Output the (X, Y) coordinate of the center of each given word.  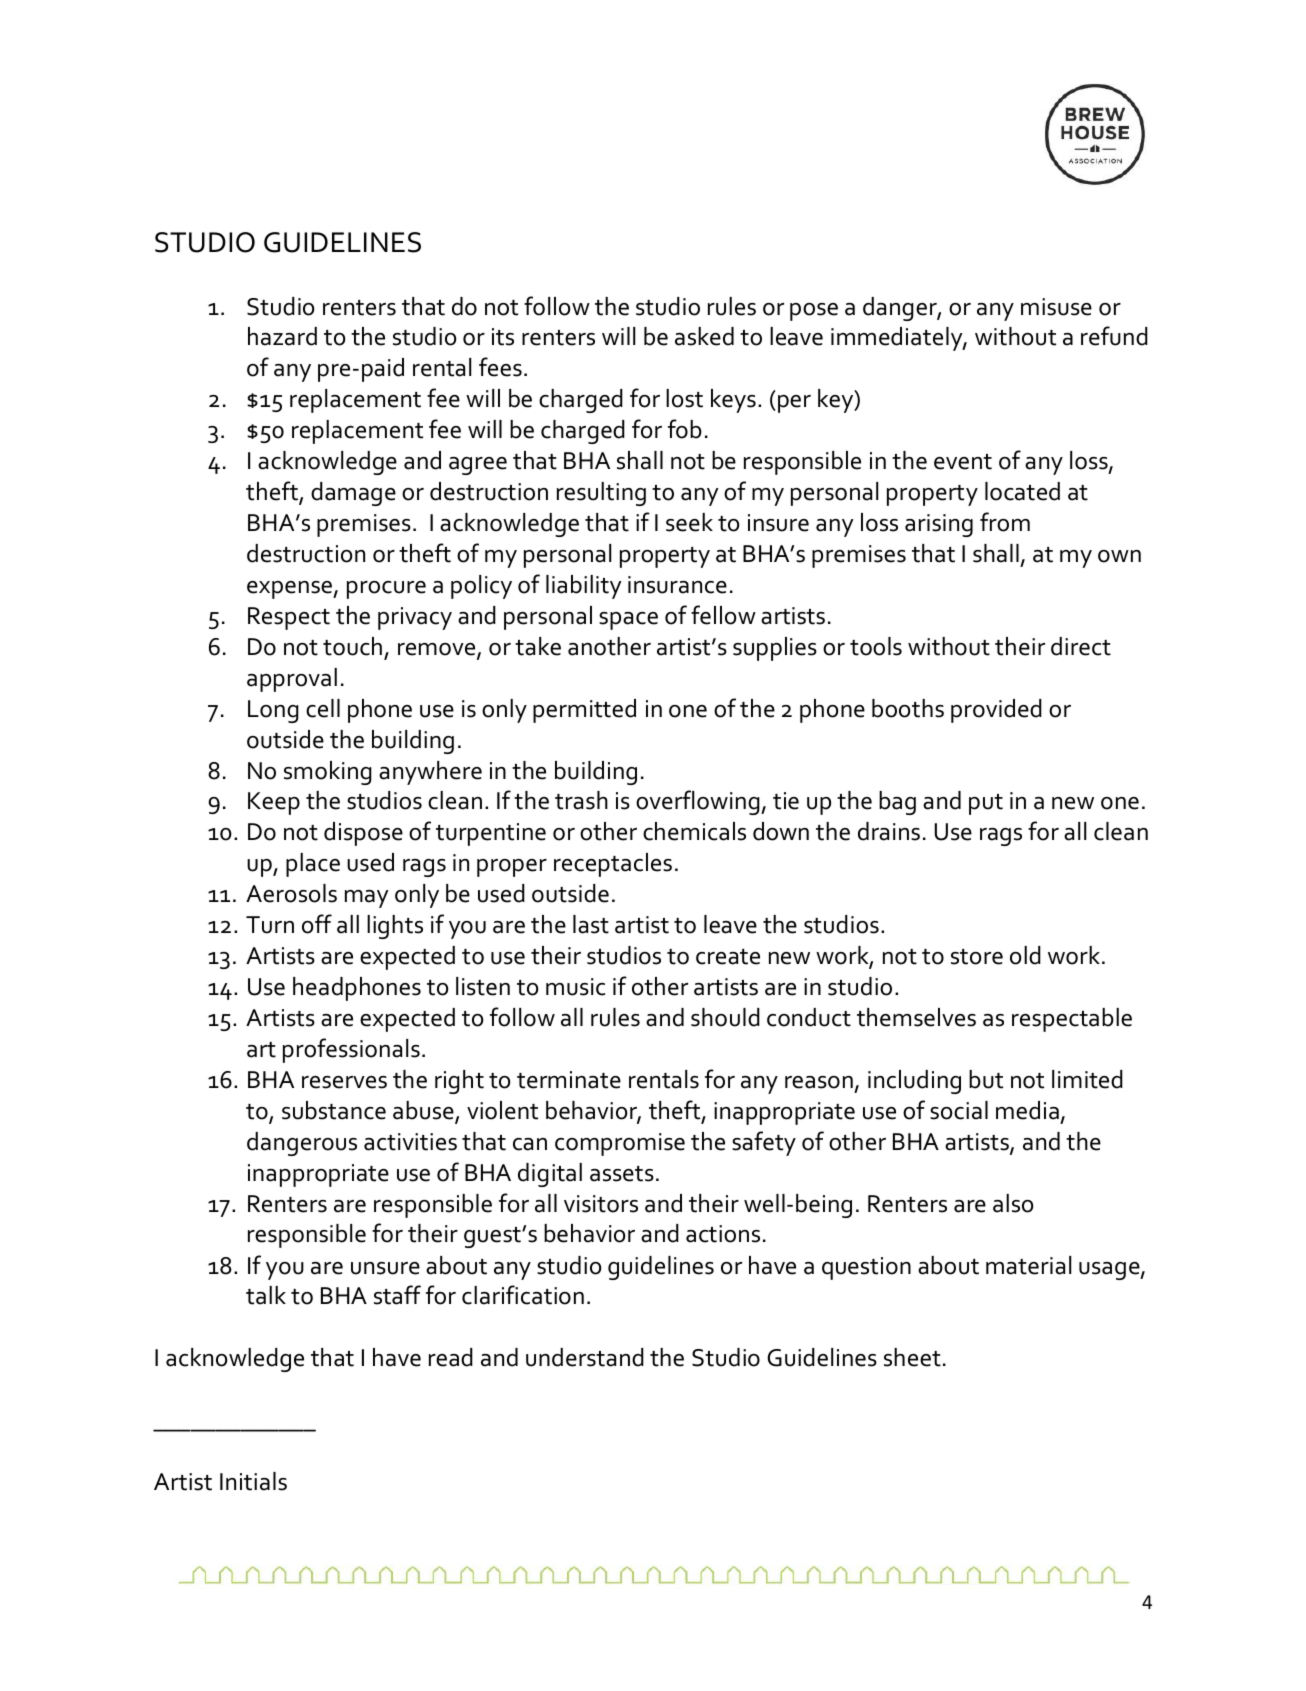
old (1025, 955)
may (367, 899)
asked (704, 336)
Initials (253, 1481)
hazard (282, 336)
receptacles (613, 865)
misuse (1056, 307)
